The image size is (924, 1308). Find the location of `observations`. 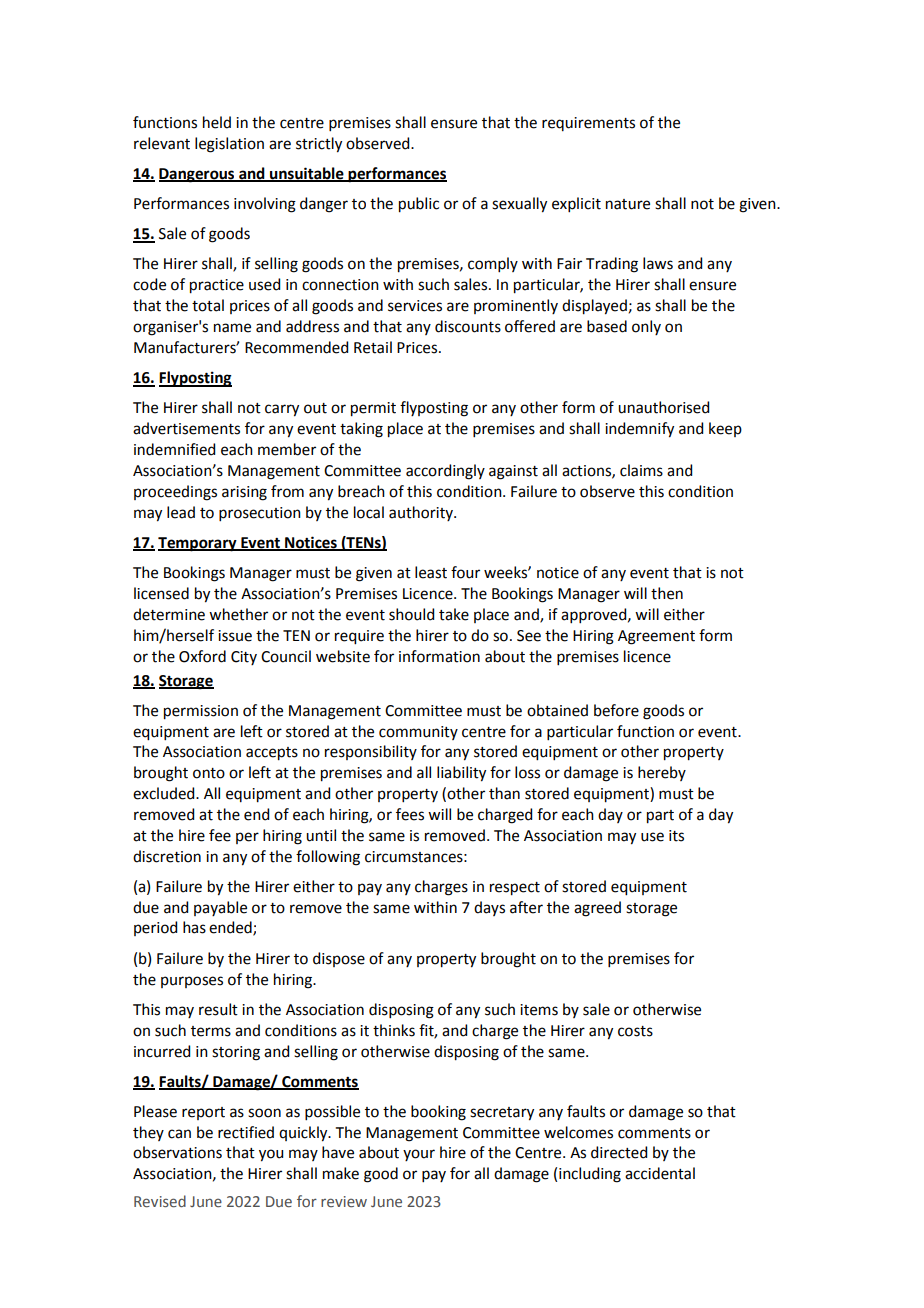

observations is located at coordinates (177, 1152).
